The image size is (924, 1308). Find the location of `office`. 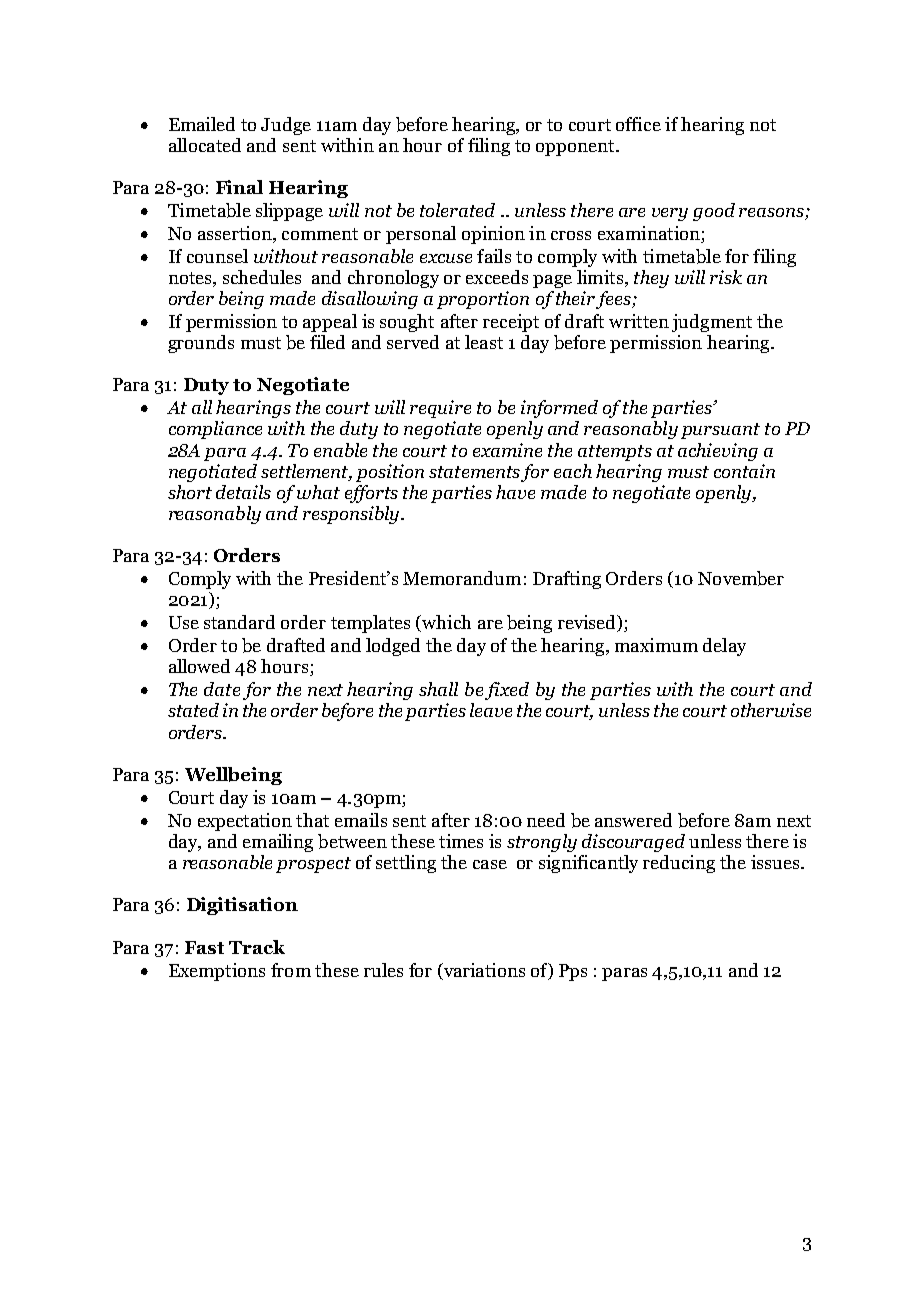

office is located at coordinates (638, 124).
